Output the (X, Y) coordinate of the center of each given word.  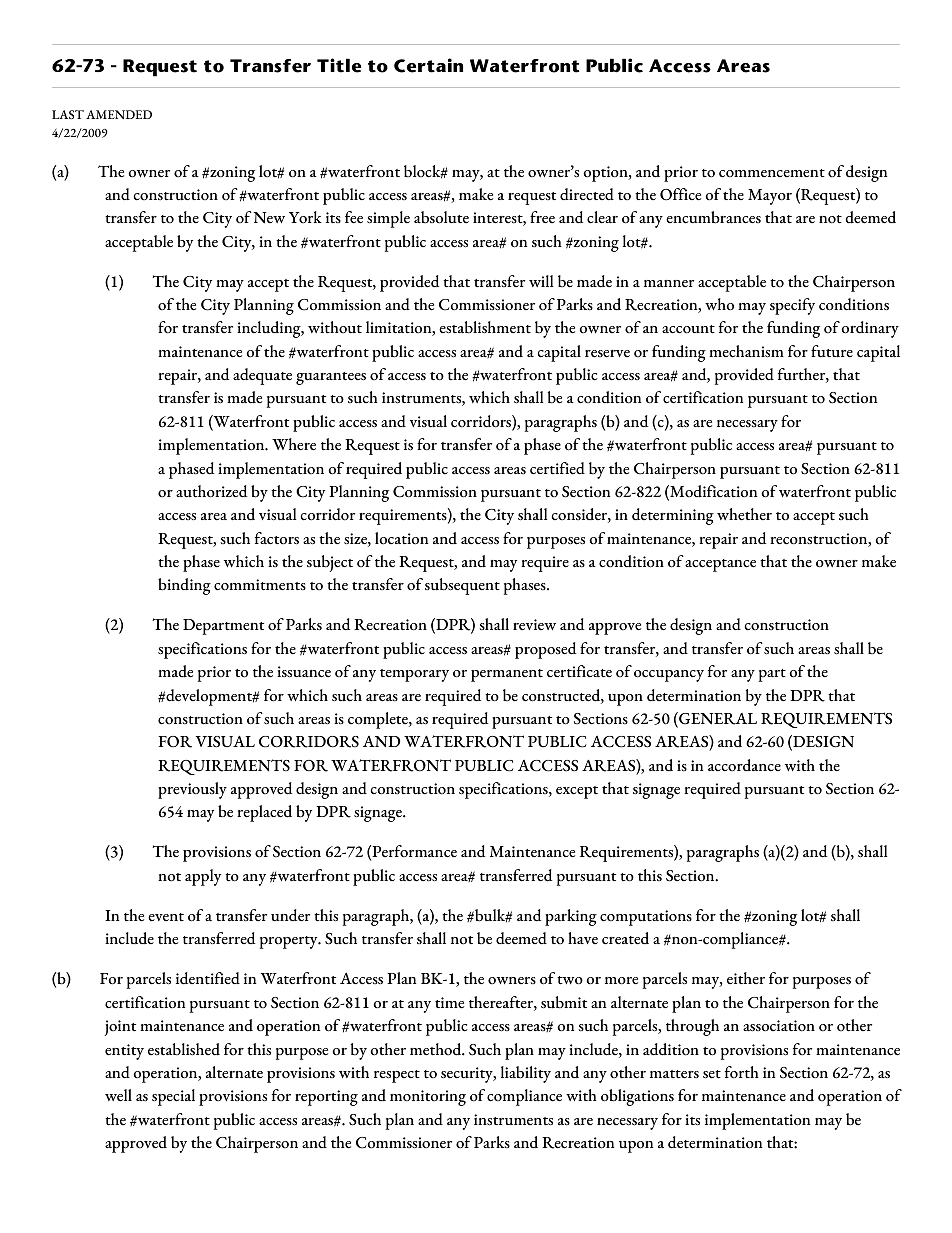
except (577, 792)
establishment (485, 327)
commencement (772, 173)
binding (184, 586)
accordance (744, 765)
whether (744, 514)
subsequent (462, 586)
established (184, 1049)
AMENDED (119, 114)
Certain (428, 65)
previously (192, 790)
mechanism (746, 351)
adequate (262, 376)
